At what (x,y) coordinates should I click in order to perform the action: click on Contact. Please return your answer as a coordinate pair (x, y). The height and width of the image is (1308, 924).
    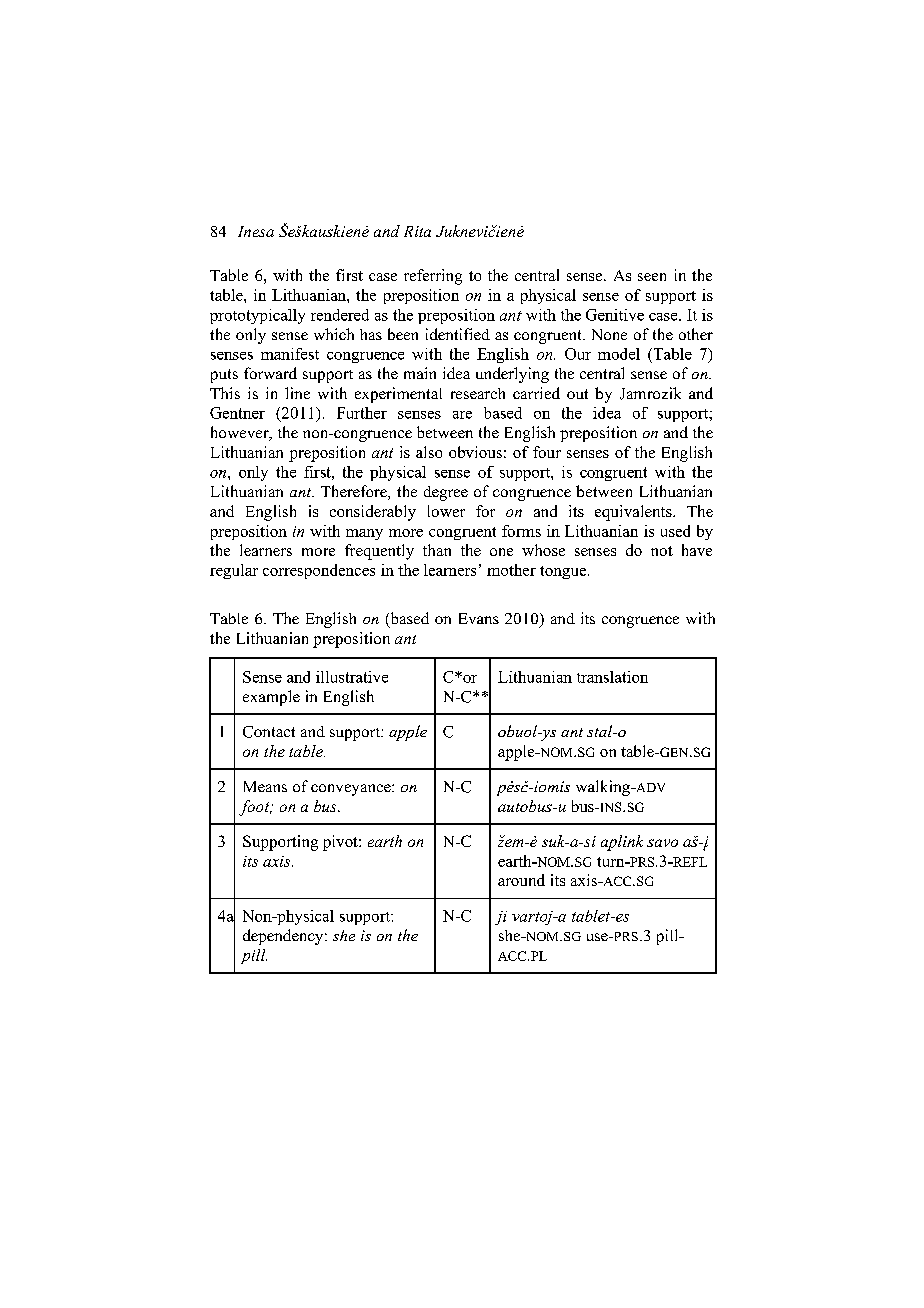
    Looking at the image, I should click on (269, 732).
